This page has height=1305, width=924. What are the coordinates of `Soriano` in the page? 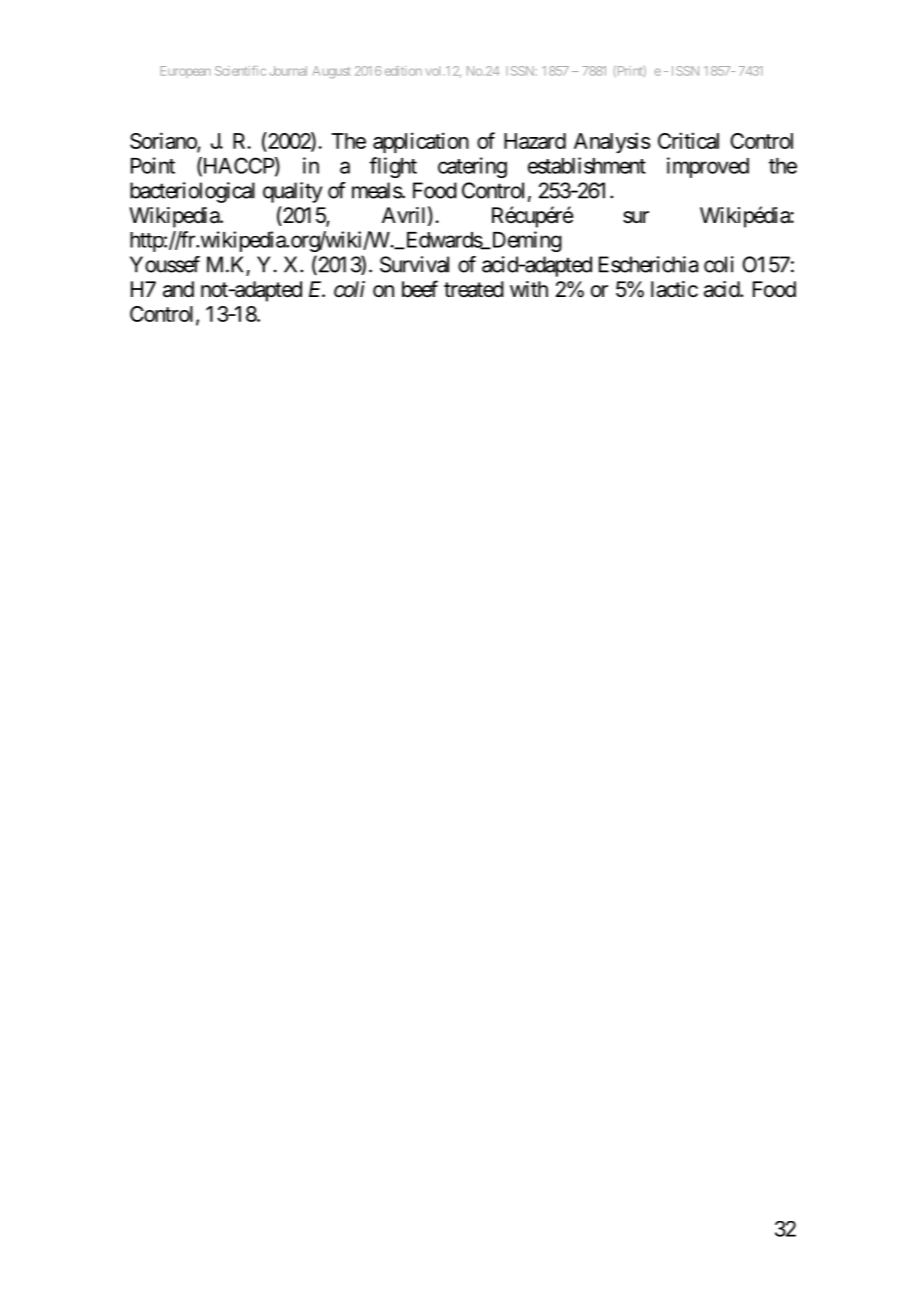 It's located at (164, 141).
